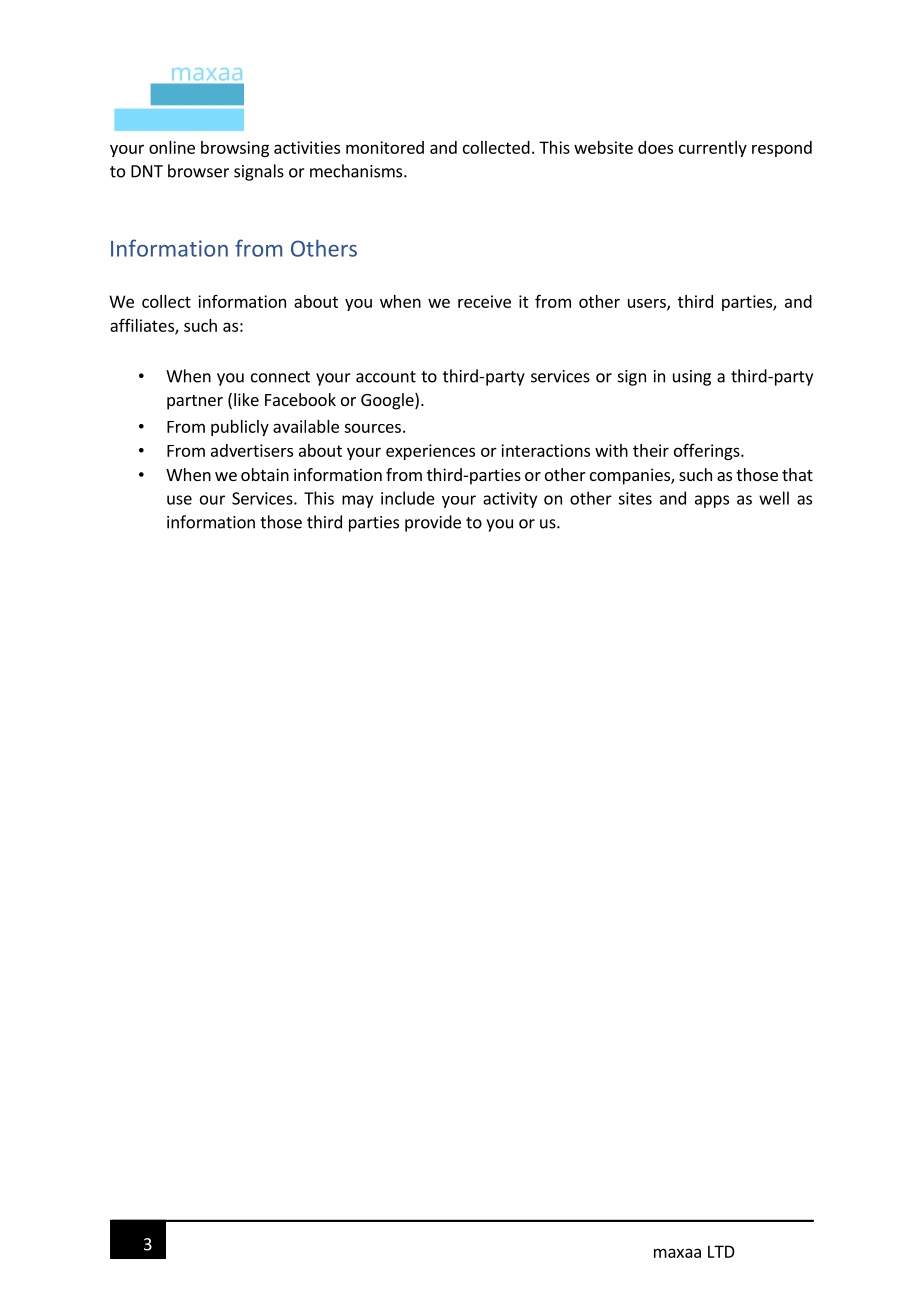 The width and height of the screenshot is (924, 1308). What do you see at coordinates (510, 500) in the screenshot?
I see `activity` at bounding box center [510, 500].
